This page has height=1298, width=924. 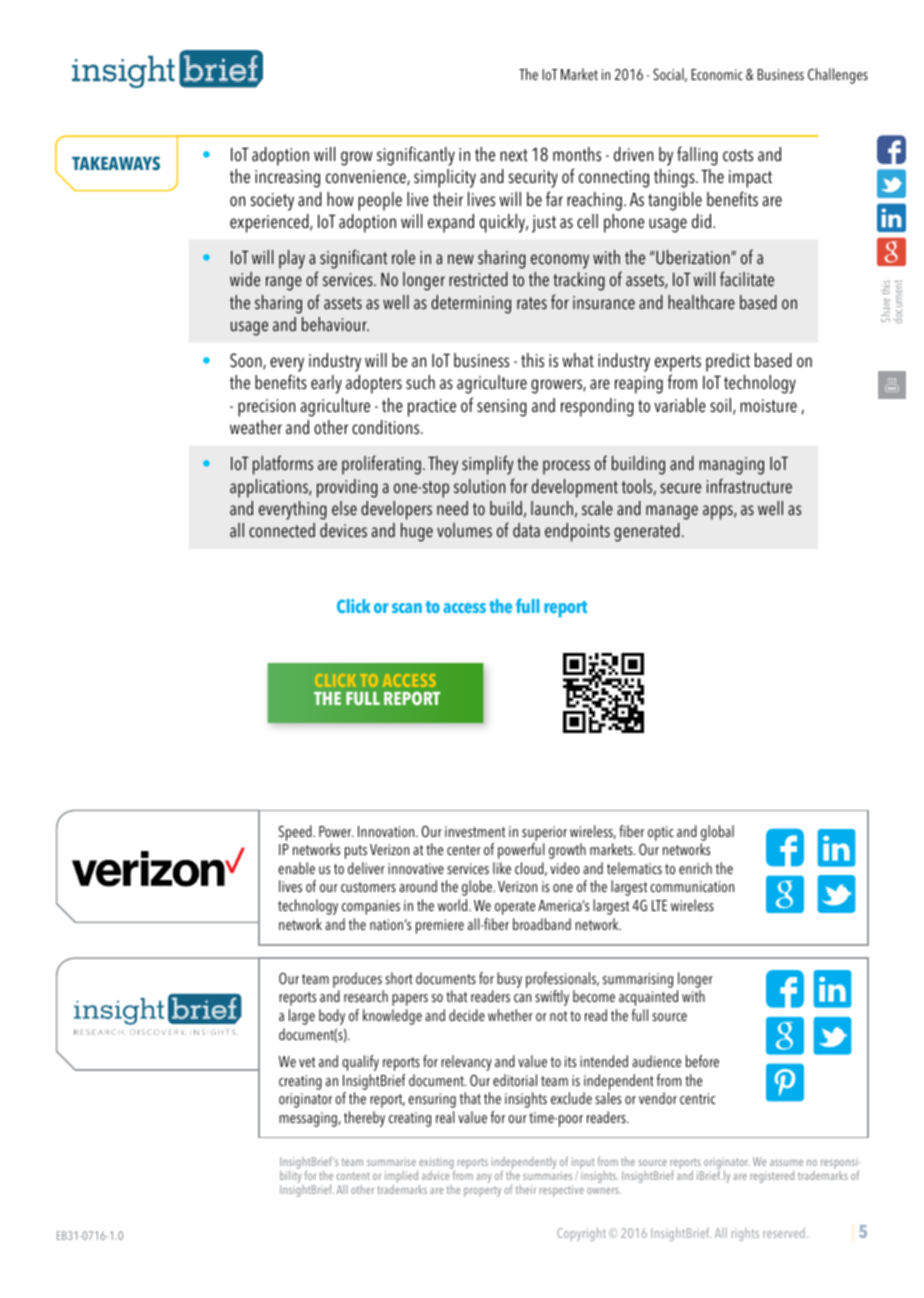 I want to click on next, so click(x=514, y=155).
